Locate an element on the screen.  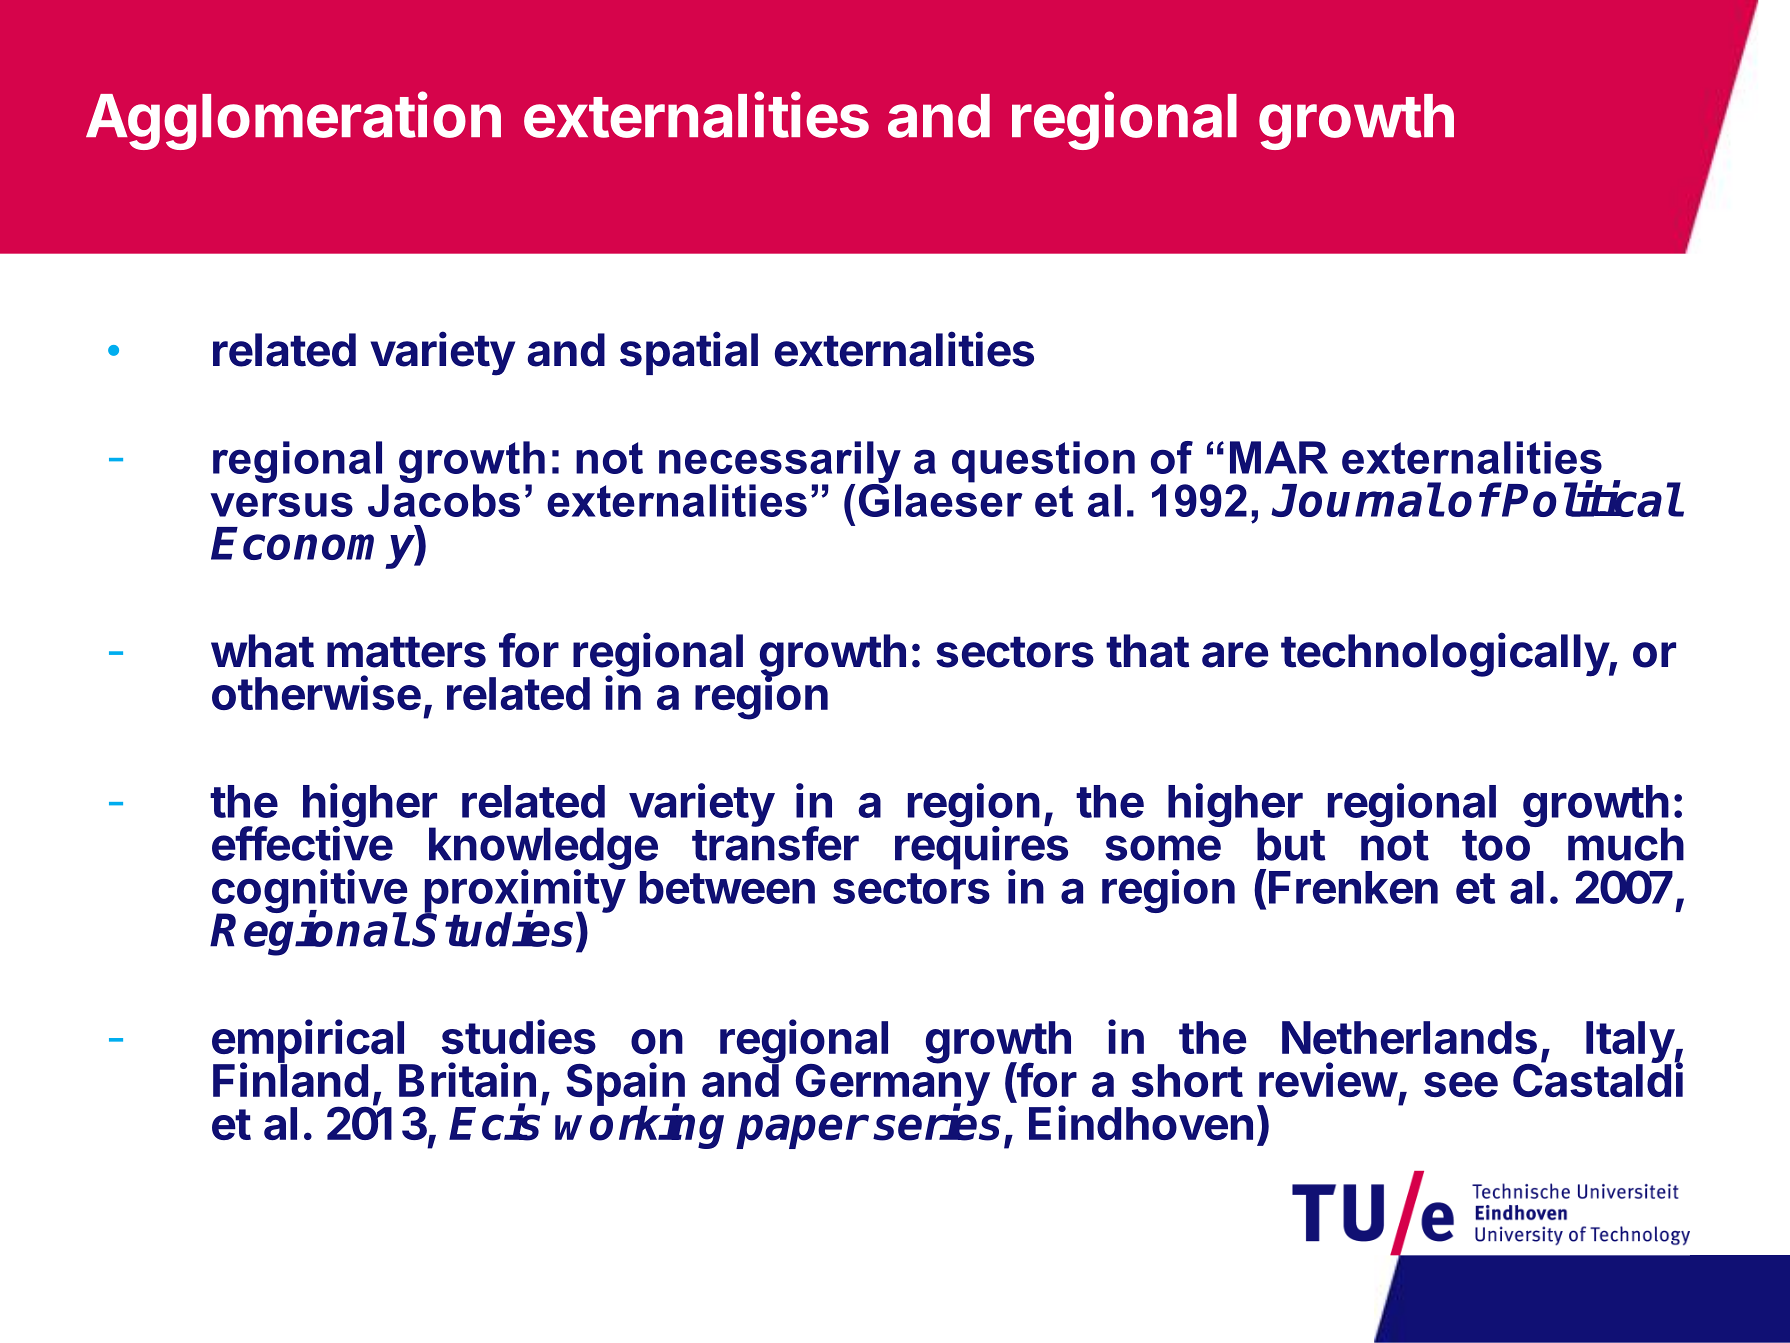
are is located at coordinates (1235, 655).
